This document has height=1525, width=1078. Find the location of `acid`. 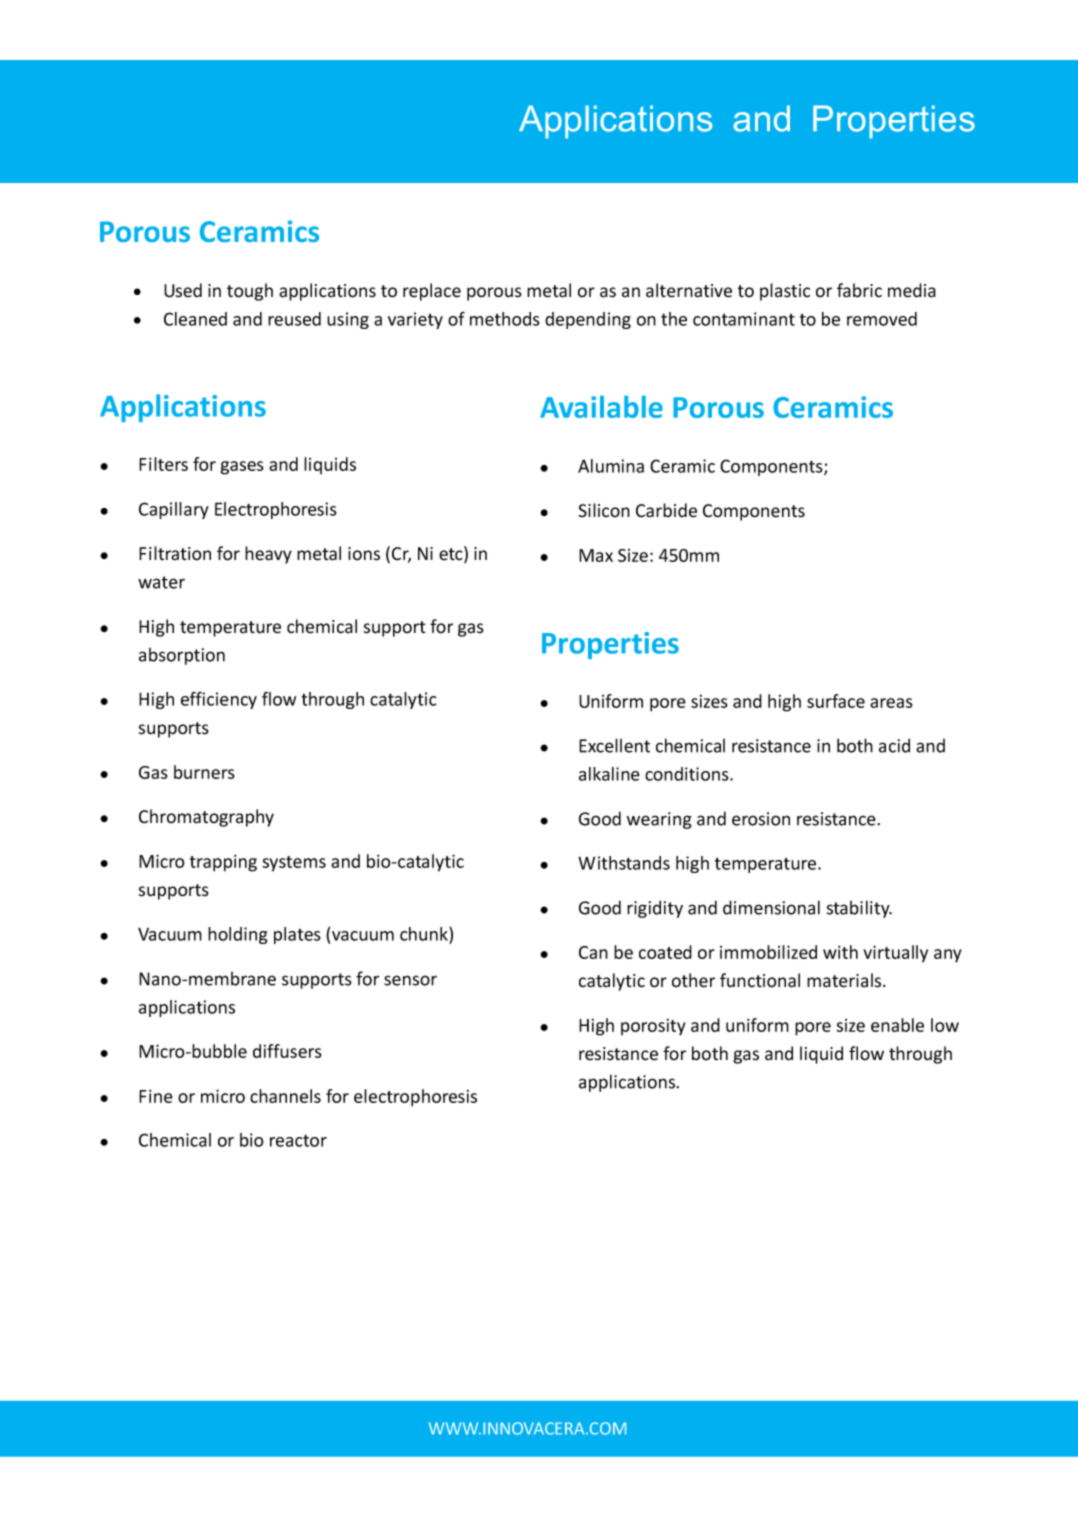

acid is located at coordinates (894, 745).
